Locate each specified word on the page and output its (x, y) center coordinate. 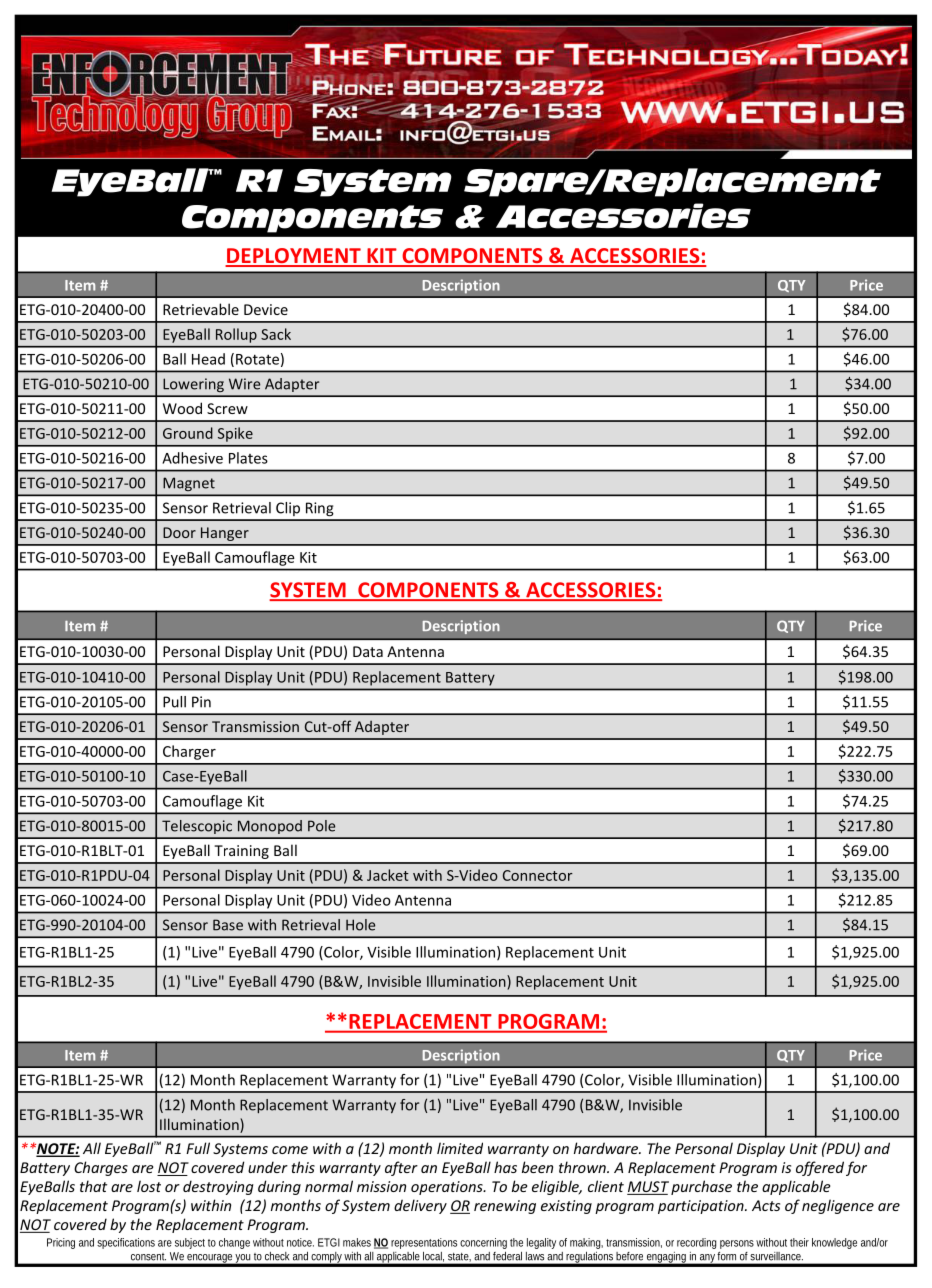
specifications (126, 1243)
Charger (189, 752)
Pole (321, 826)
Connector (538, 875)
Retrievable (201, 309)
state (459, 1257)
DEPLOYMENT (294, 257)
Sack (276, 334)
